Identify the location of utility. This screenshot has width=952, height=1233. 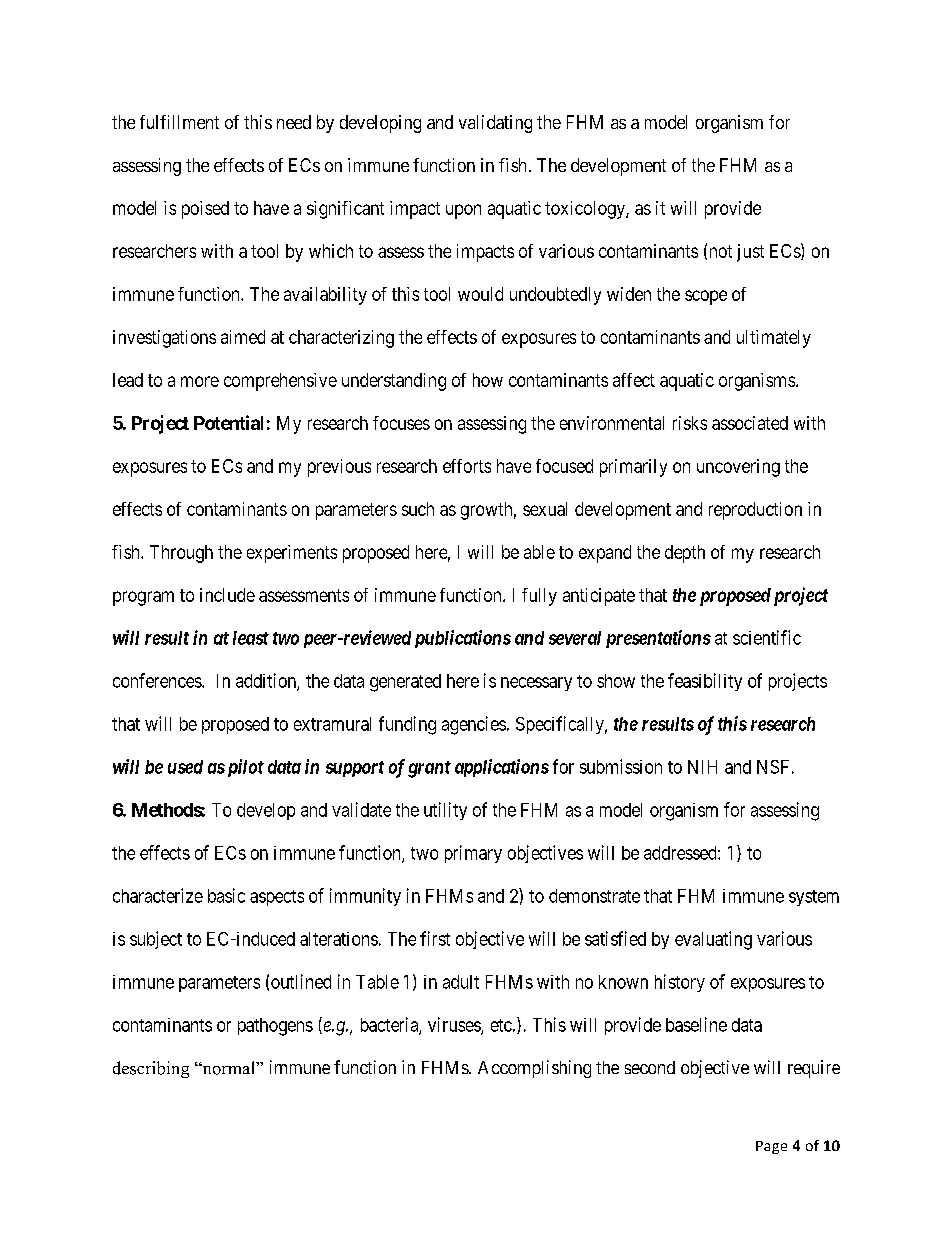
(445, 811).
